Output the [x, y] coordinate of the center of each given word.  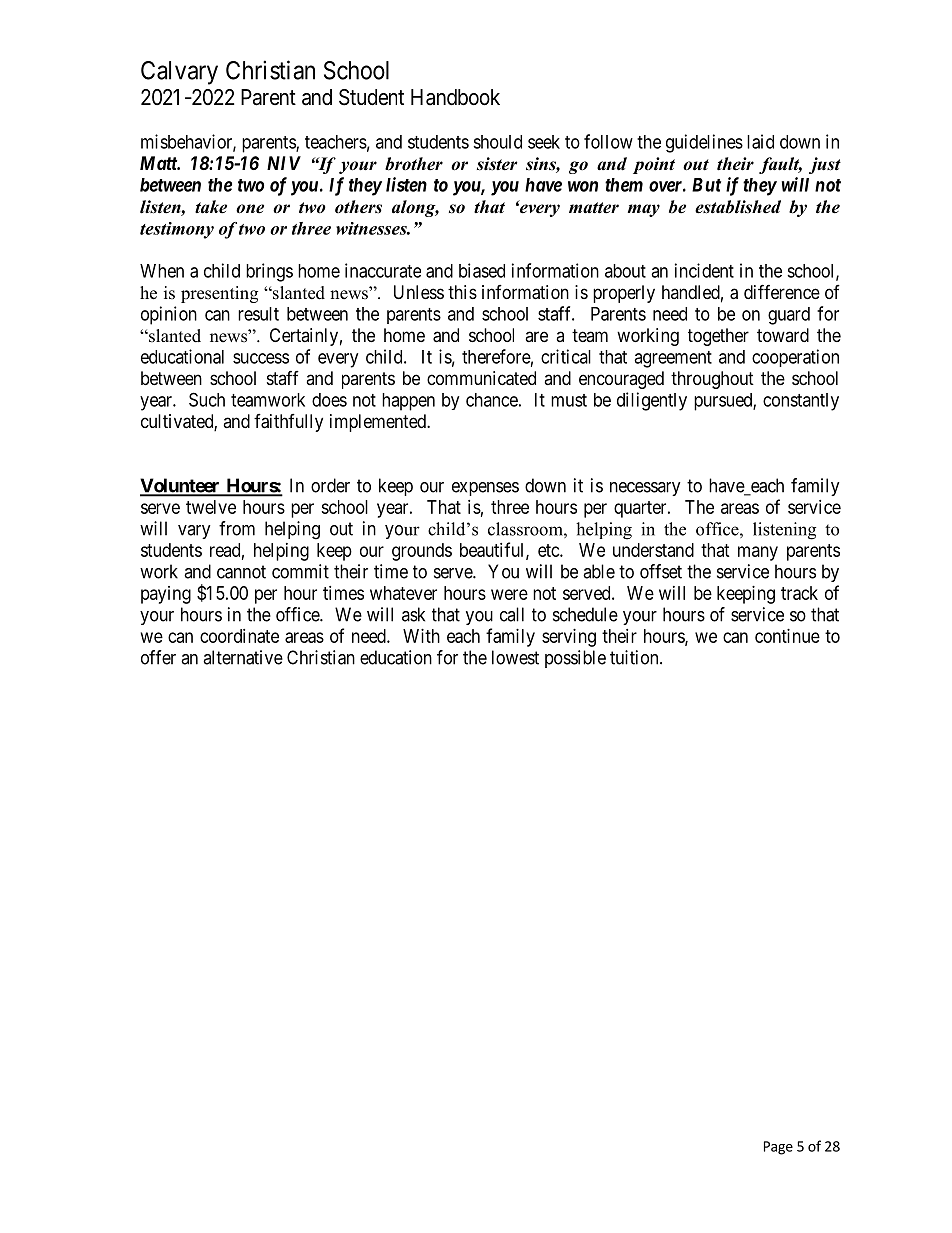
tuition [635, 657]
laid [760, 141]
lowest [515, 657]
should [497, 142]
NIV [284, 163]
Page [778, 1148]
